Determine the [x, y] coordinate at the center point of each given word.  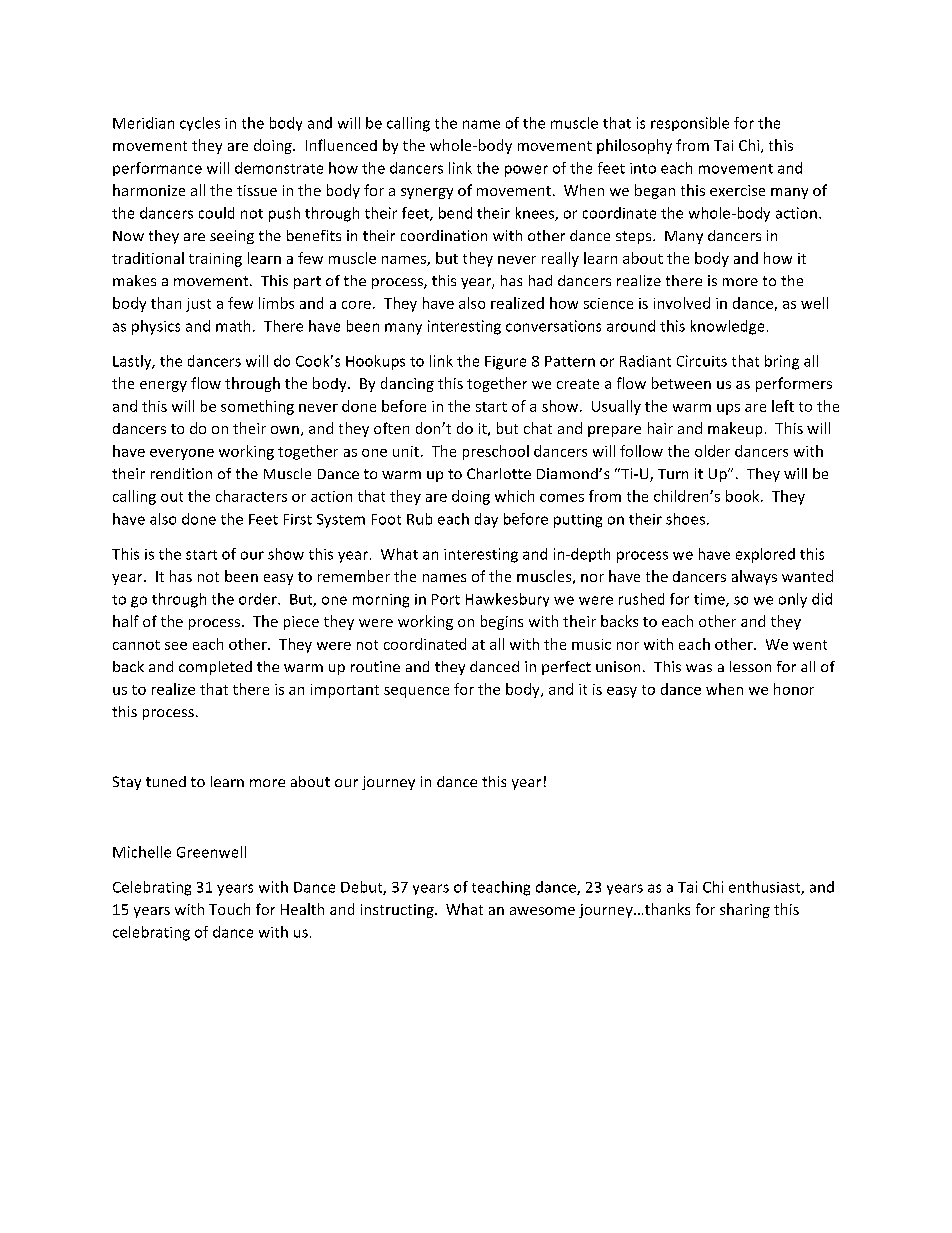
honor [794, 689]
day [486, 520]
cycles [200, 124]
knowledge [727, 327]
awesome [542, 911]
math [233, 326]
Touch [229, 909]
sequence [416, 692]
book [744, 496]
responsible [690, 124]
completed [215, 668]
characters [251, 496]
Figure [505, 363]
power [526, 171]
